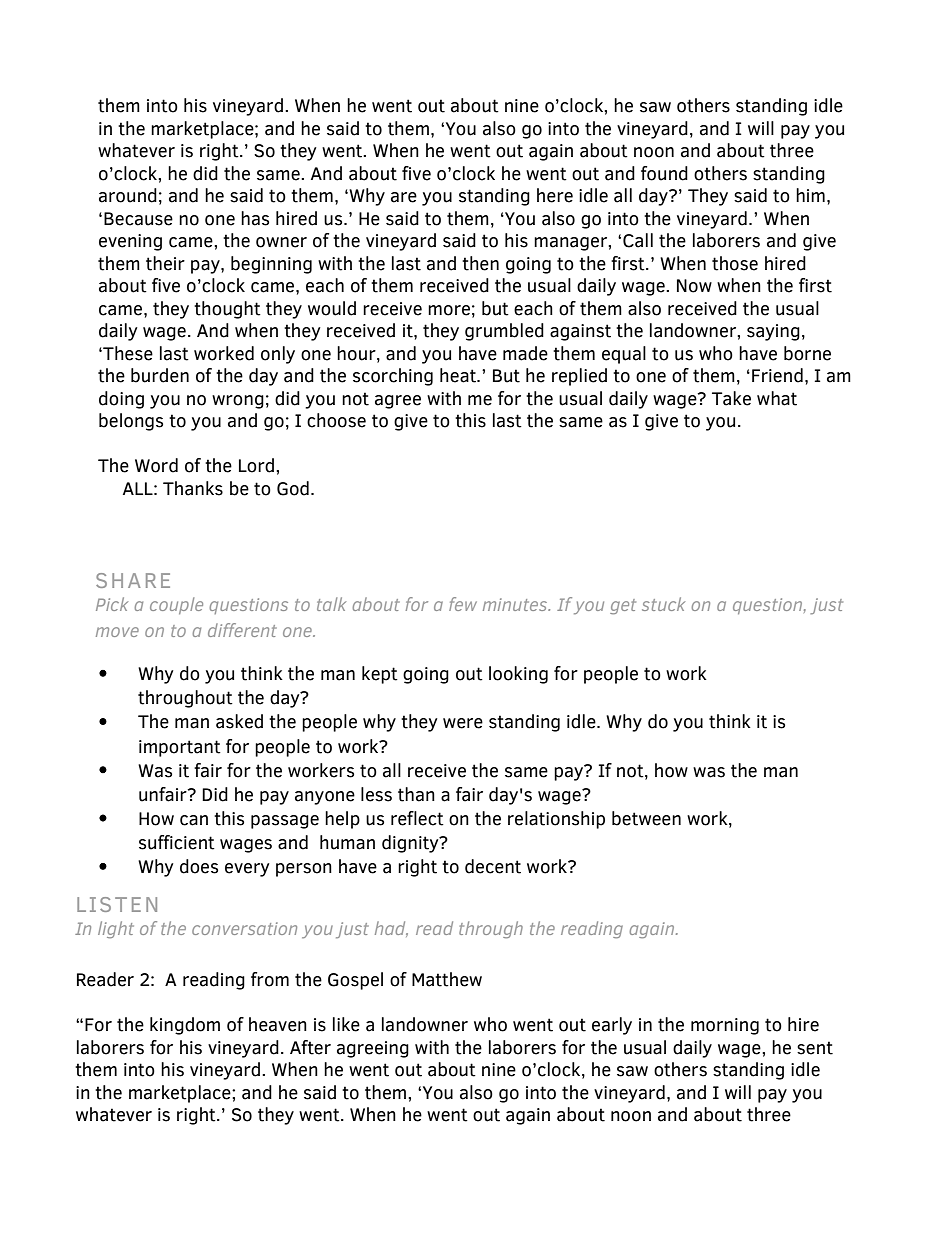 This screenshot has height=1233, width=952. Describe the element at coordinates (278, 1024) in the screenshot. I see `heaven` at that location.
